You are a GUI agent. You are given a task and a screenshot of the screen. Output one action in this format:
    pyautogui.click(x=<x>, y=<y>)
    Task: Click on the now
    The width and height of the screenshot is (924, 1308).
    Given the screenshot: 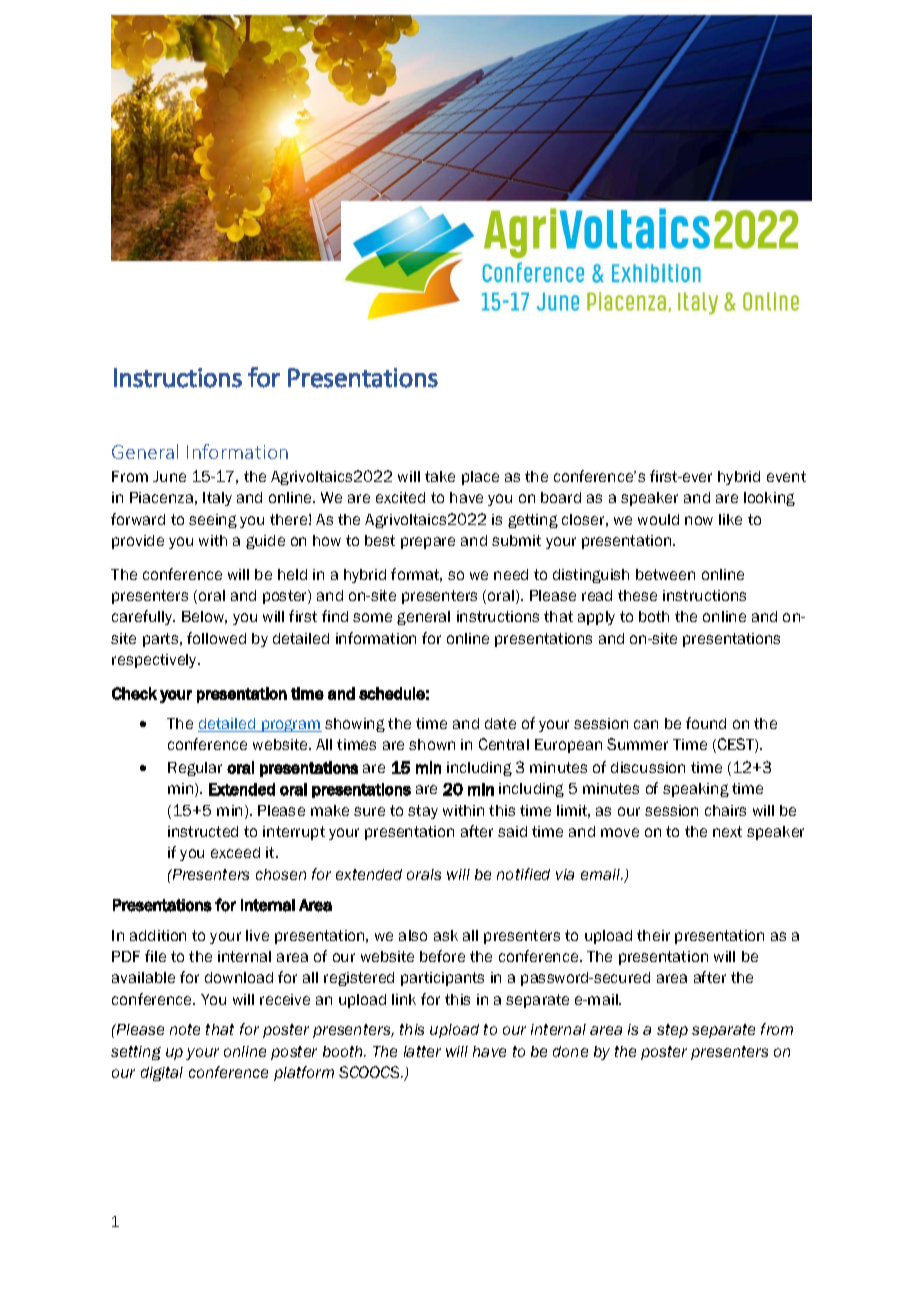 What is the action you would take?
    pyautogui.click(x=699, y=520)
